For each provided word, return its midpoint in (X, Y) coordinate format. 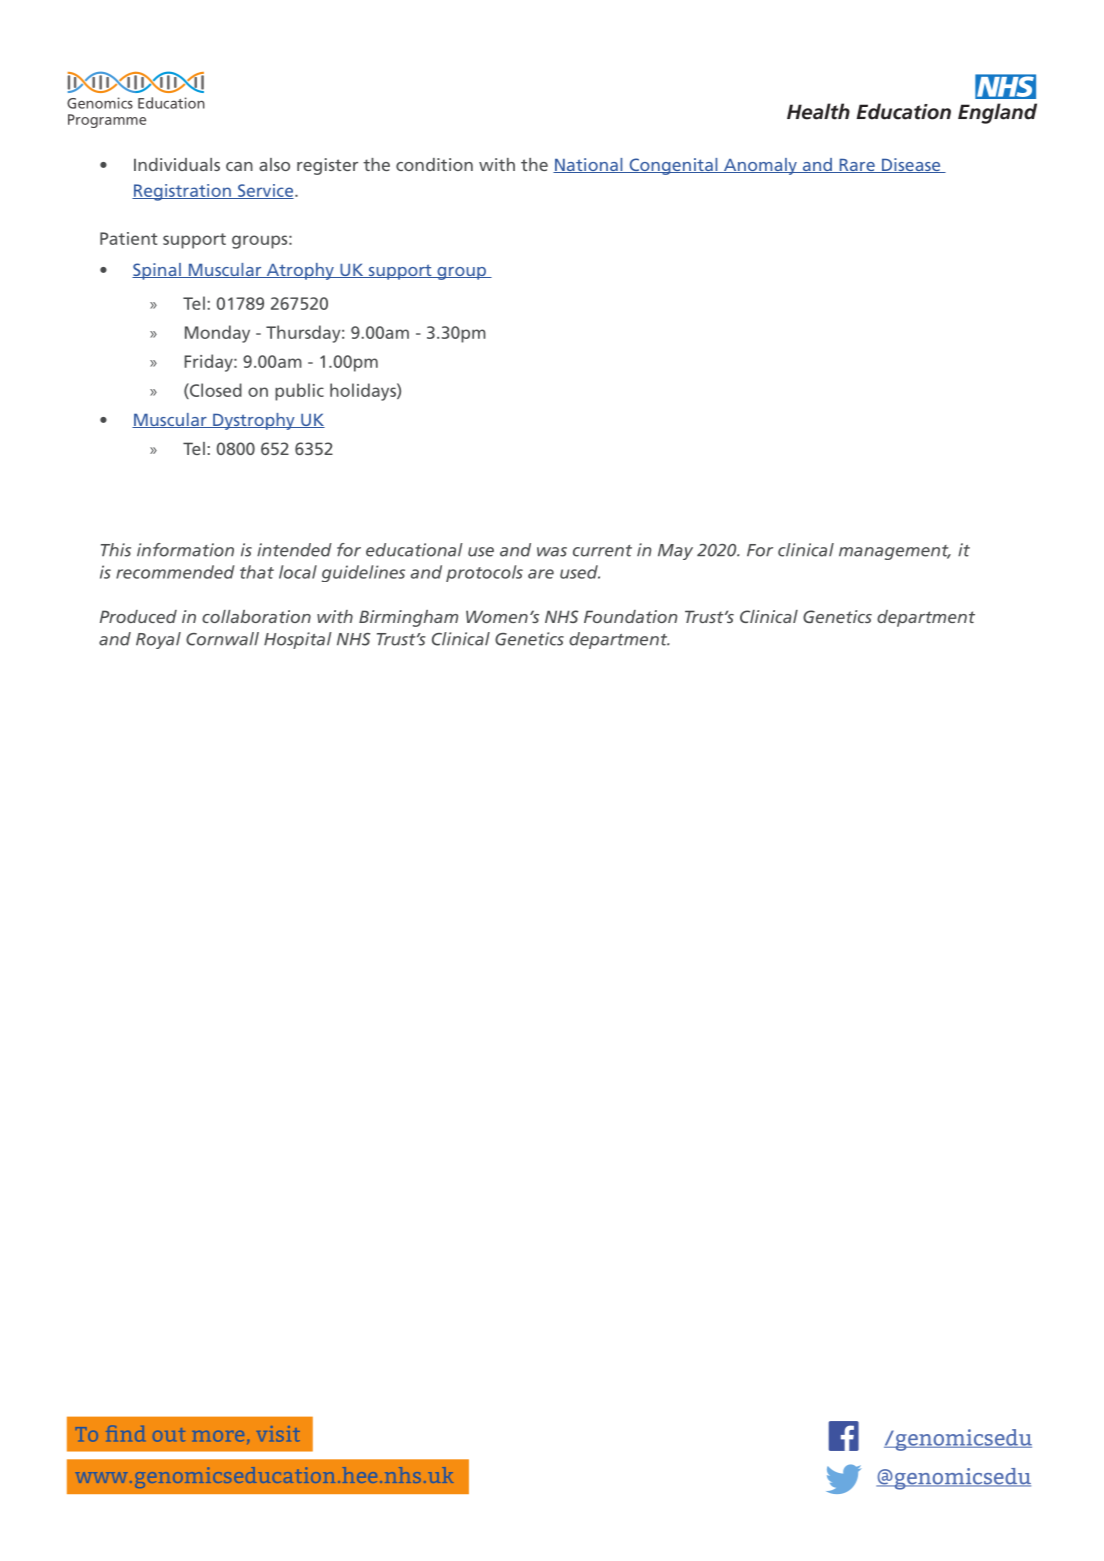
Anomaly (760, 166)
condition (434, 164)
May (675, 552)
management (895, 552)
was (552, 552)
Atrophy (300, 271)
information (185, 550)
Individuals (177, 164)
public (299, 392)
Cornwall (222, 639)
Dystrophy (254, 421)
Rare (857, 166)
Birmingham (408, 618)
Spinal (157, 271)
